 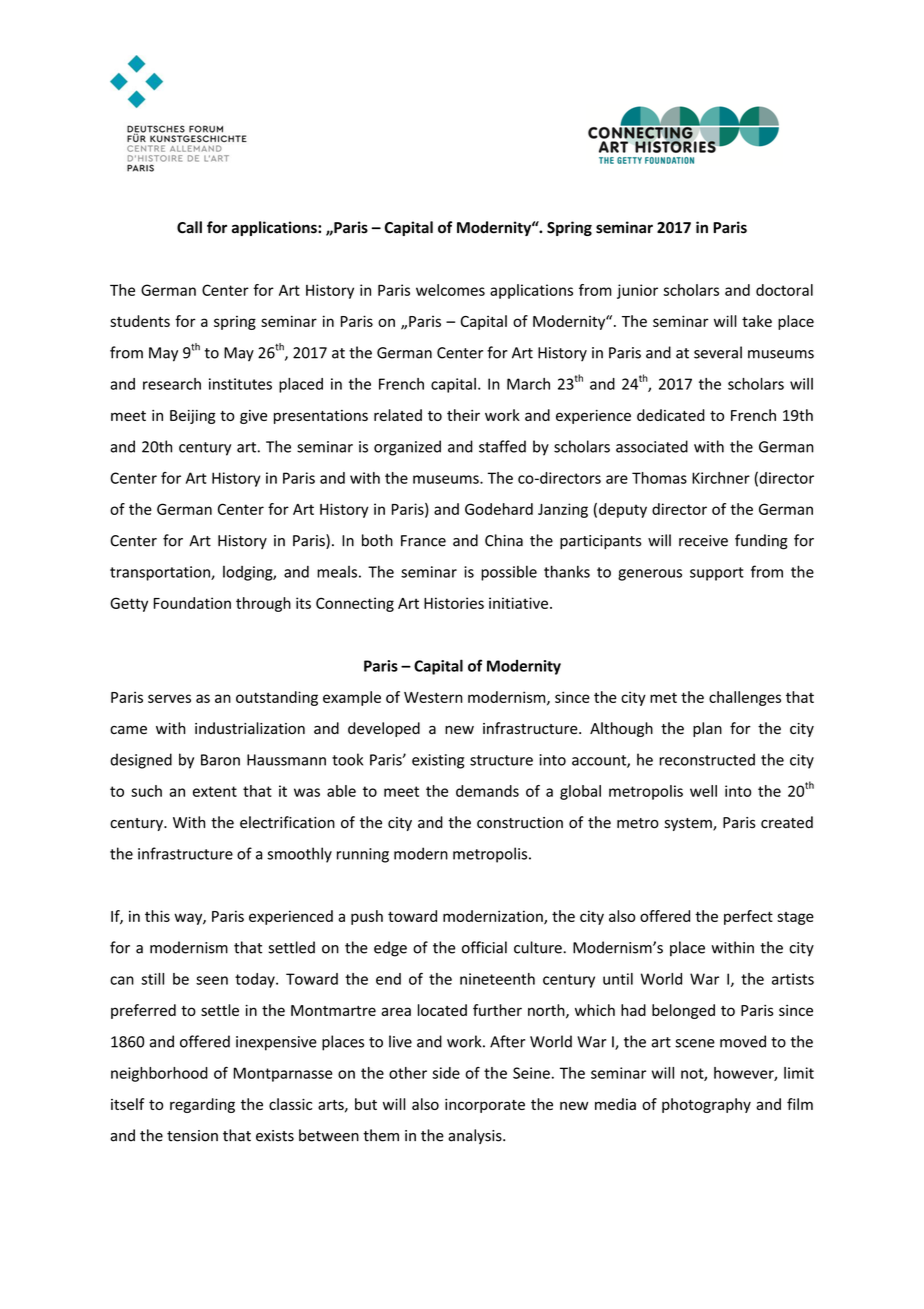 I want to click on Western, so click(x=433, y=697).
